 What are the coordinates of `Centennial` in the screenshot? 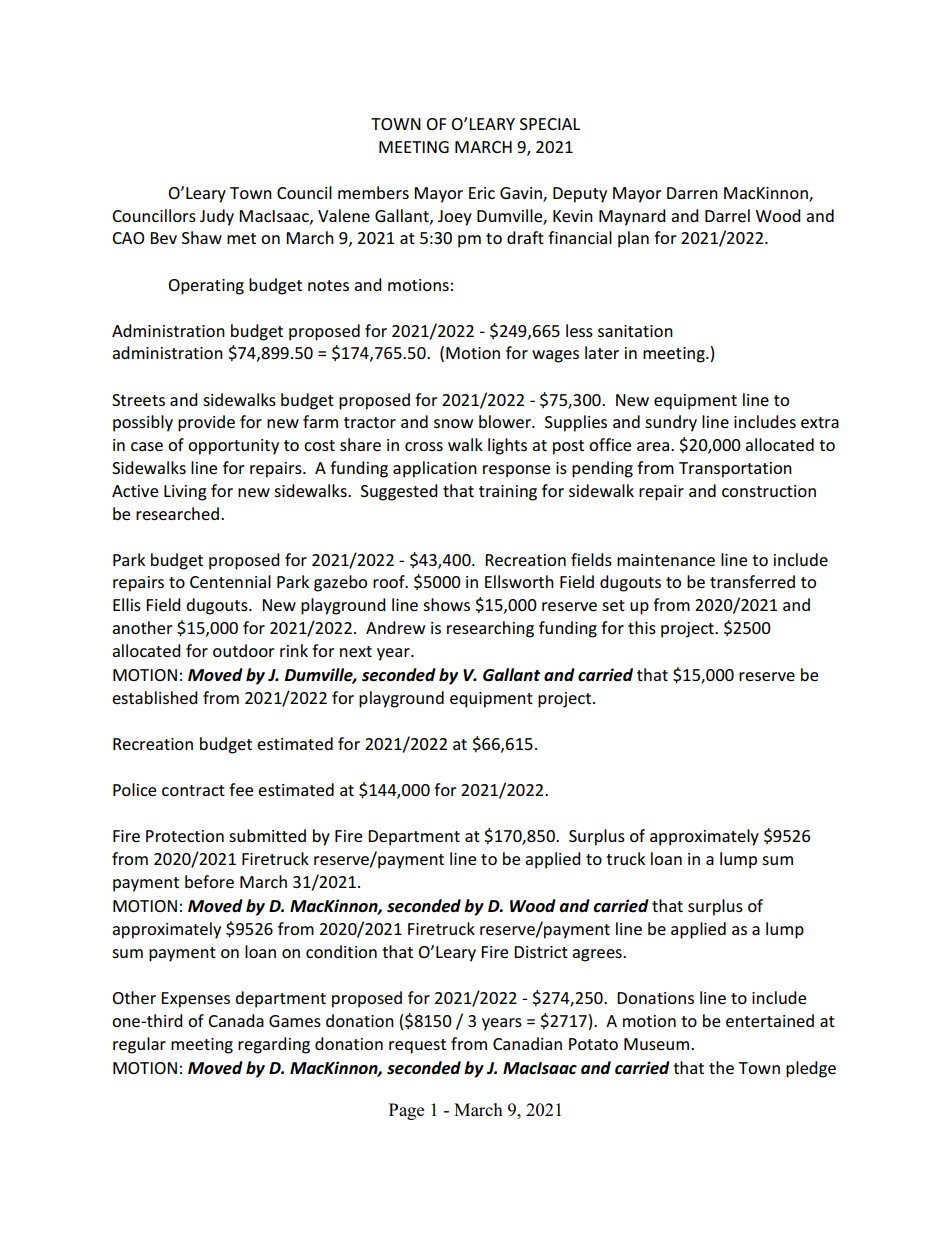 It's located at (230, 581).
